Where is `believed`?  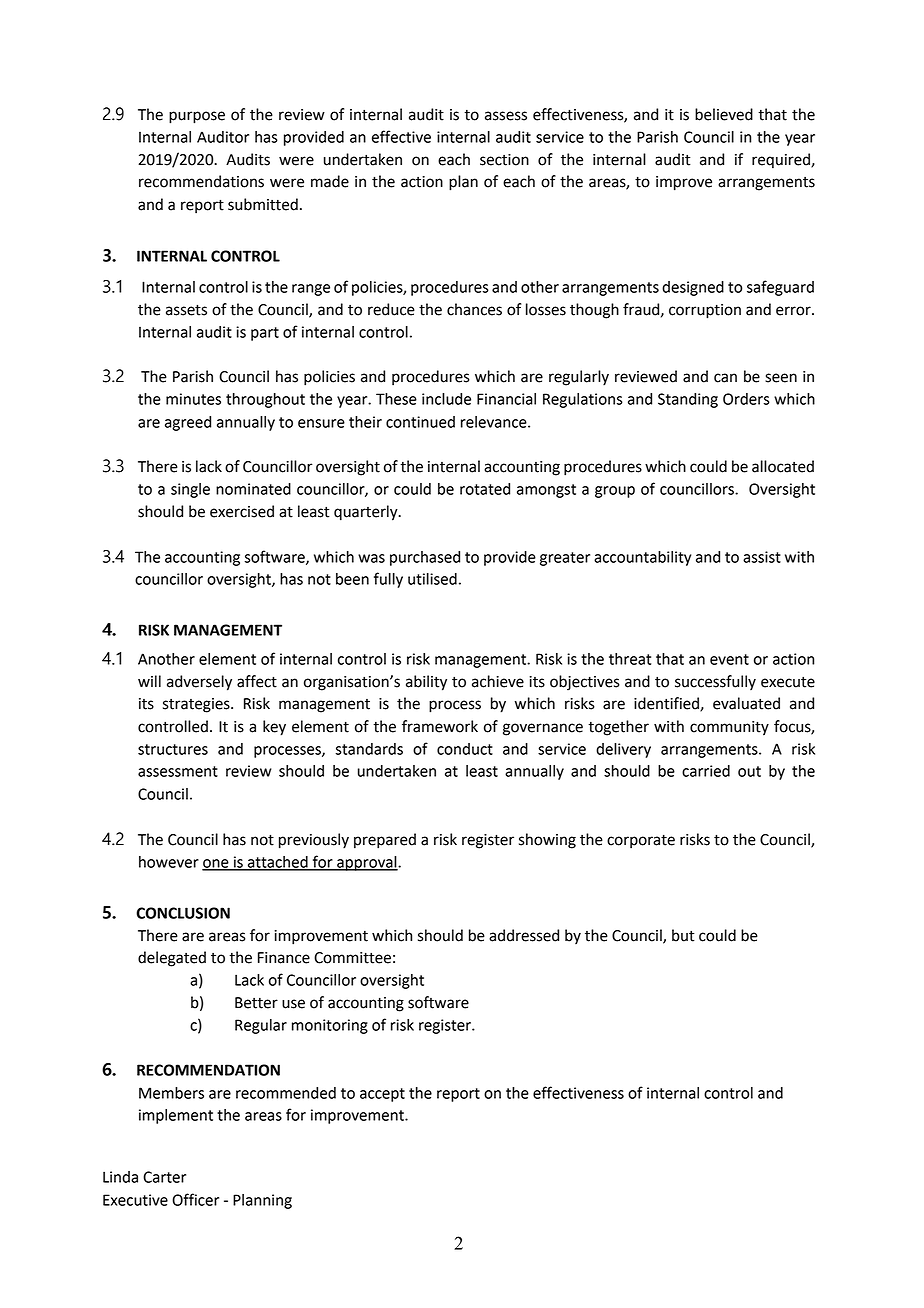 believed is located at coordinates (724, 114).
